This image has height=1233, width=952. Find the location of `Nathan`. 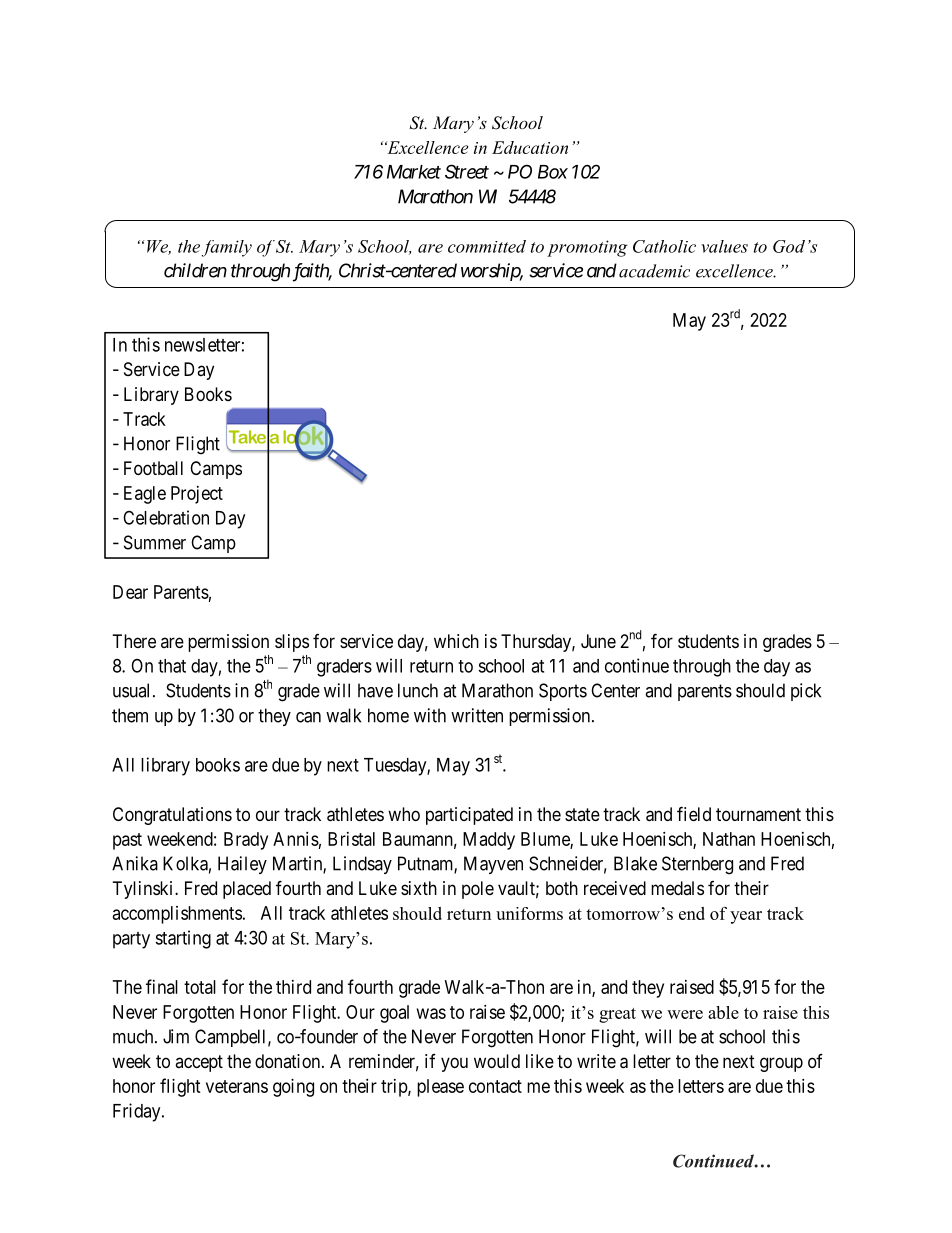

Nathan is located at coordinates (729, 839).
